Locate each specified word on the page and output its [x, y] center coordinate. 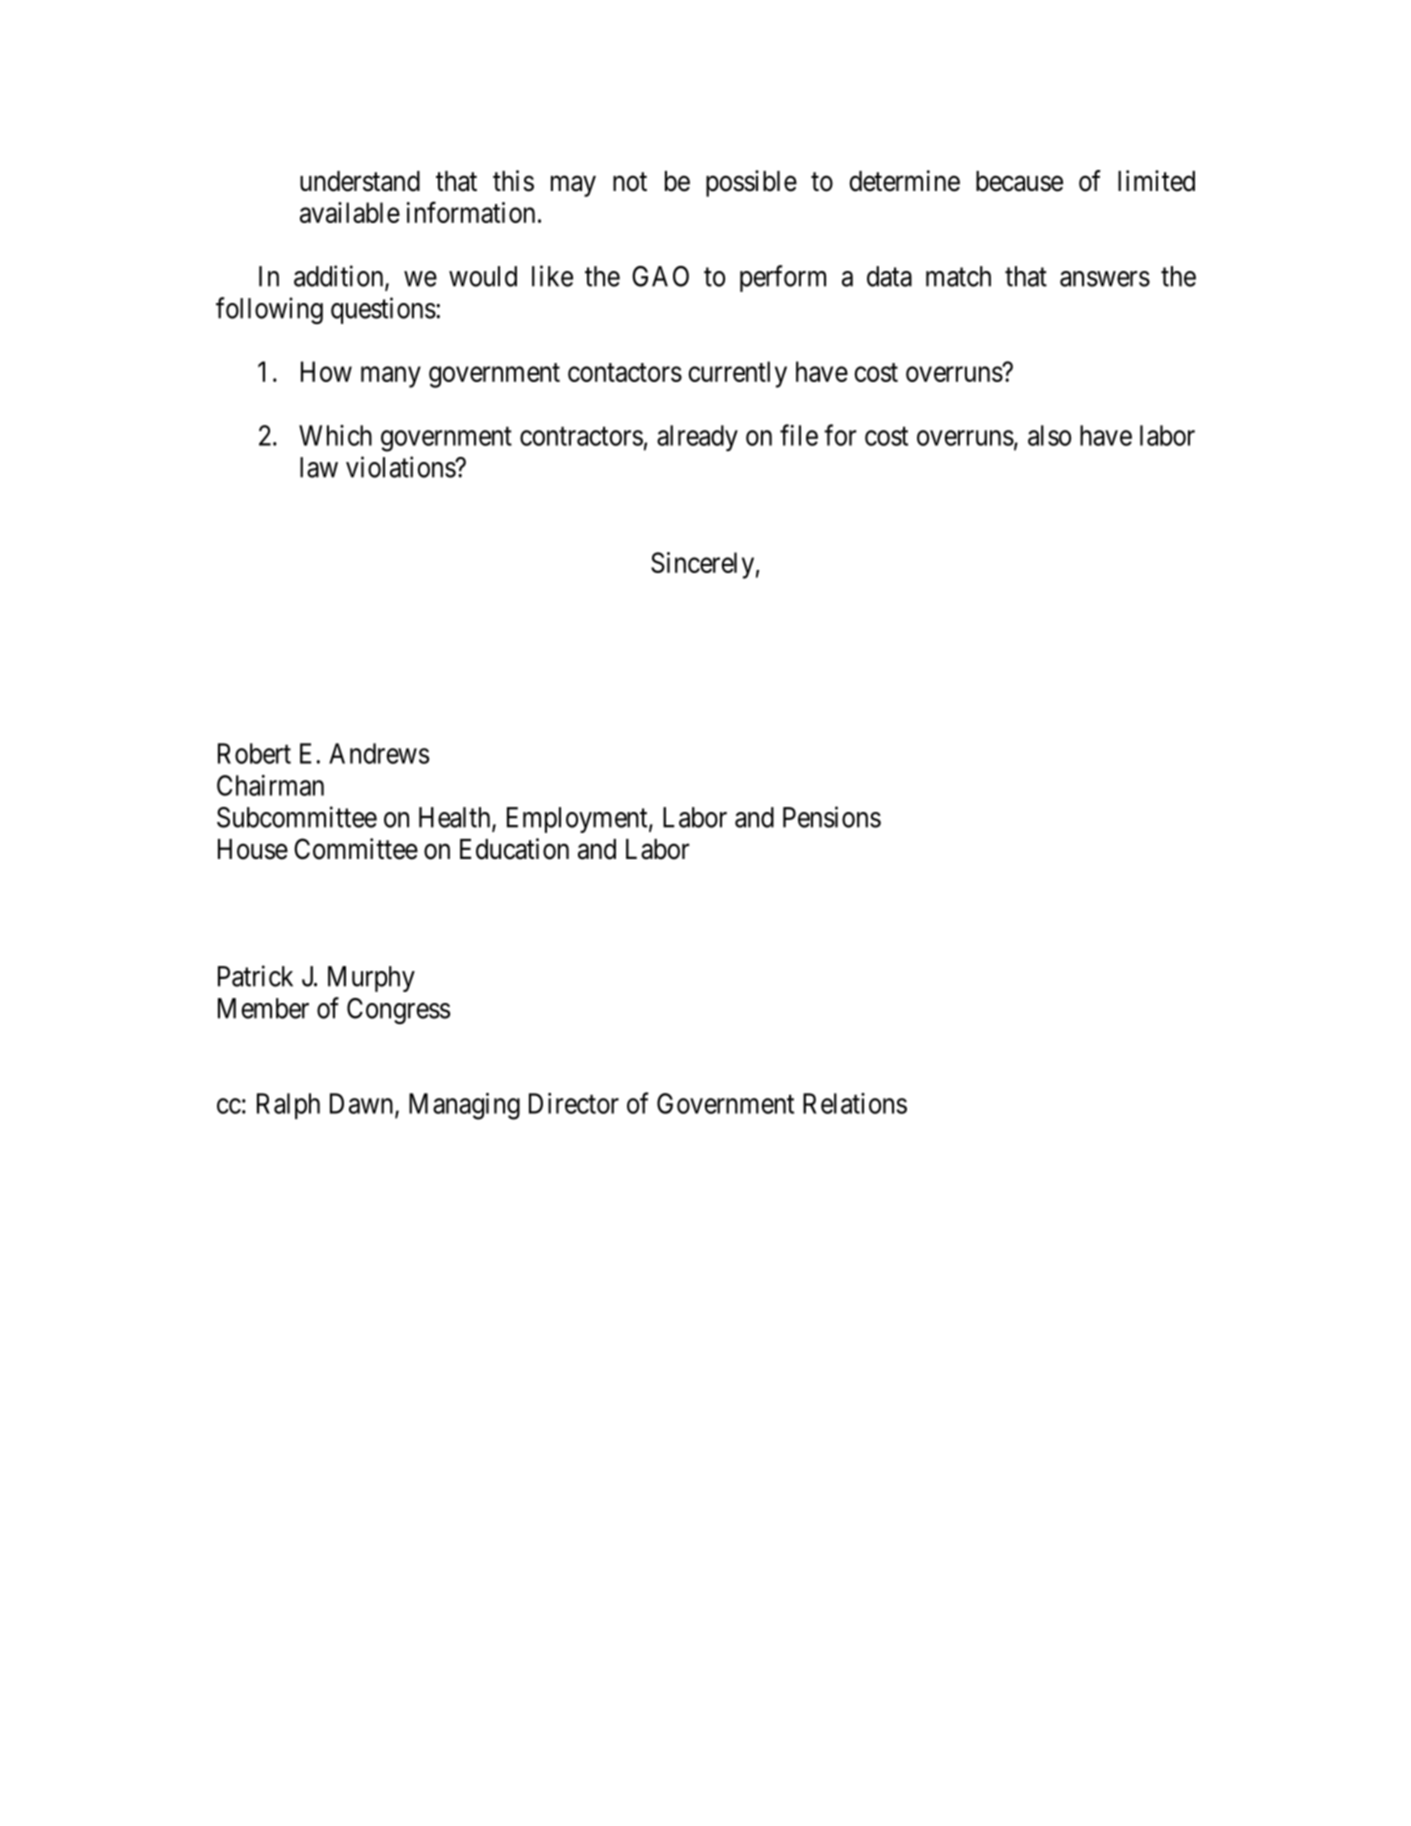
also [1049, 435]
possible [751, 183]
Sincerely [702, 565]
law [319, 467]
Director [574, 1103]
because [1019, 181]
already [697, 438]
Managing [464, 1106]
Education [514, 849]
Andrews [379, 753]
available [350, 212]
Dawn [363, 1104]
